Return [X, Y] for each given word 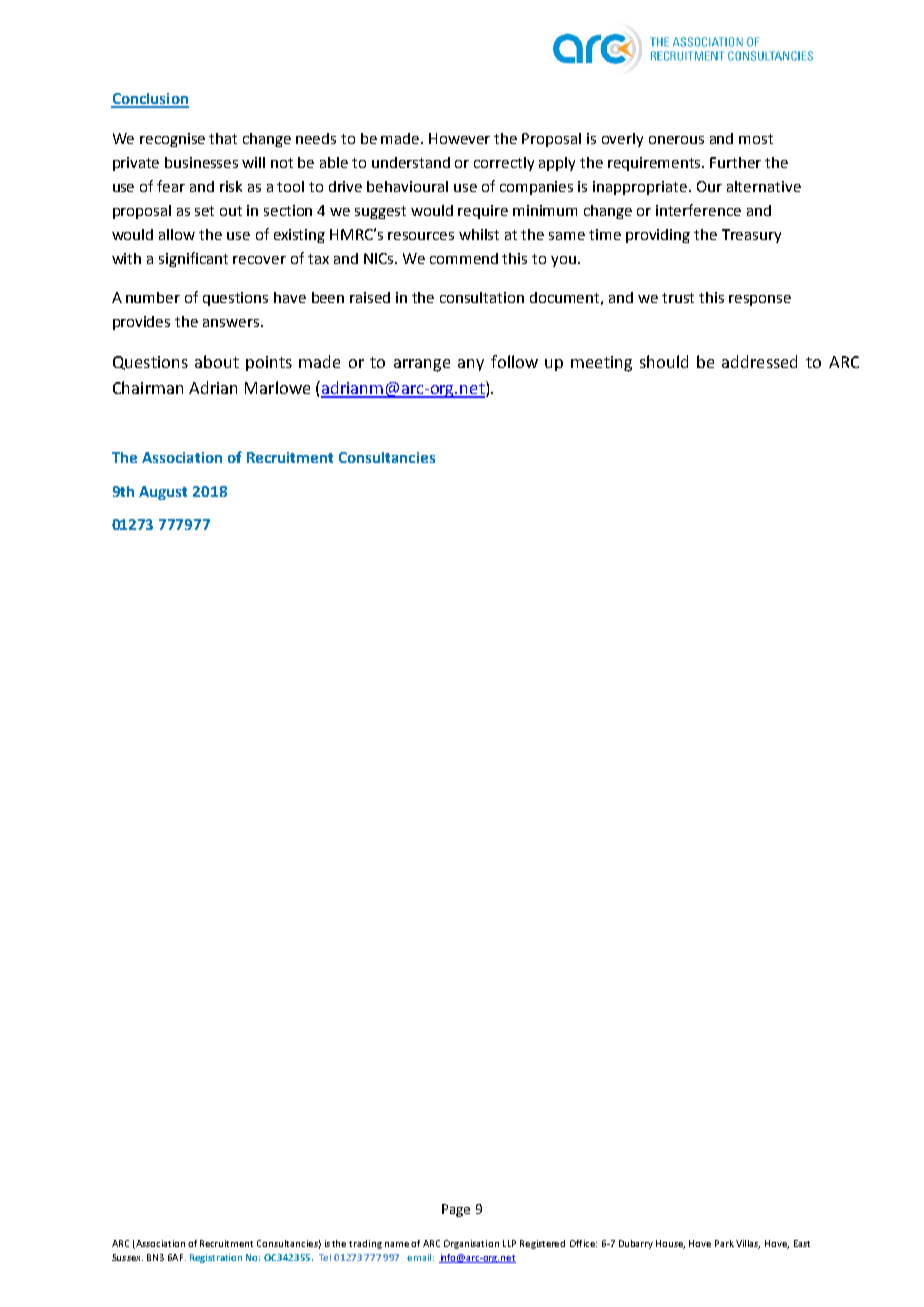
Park [724, 1243]
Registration [216, 1258]
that [223, 138]
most [756, 139]
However [459, 138]
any [471, 365]
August [163, 493]
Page [456, 1210]
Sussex [127, 1257]
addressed [759, 361]
